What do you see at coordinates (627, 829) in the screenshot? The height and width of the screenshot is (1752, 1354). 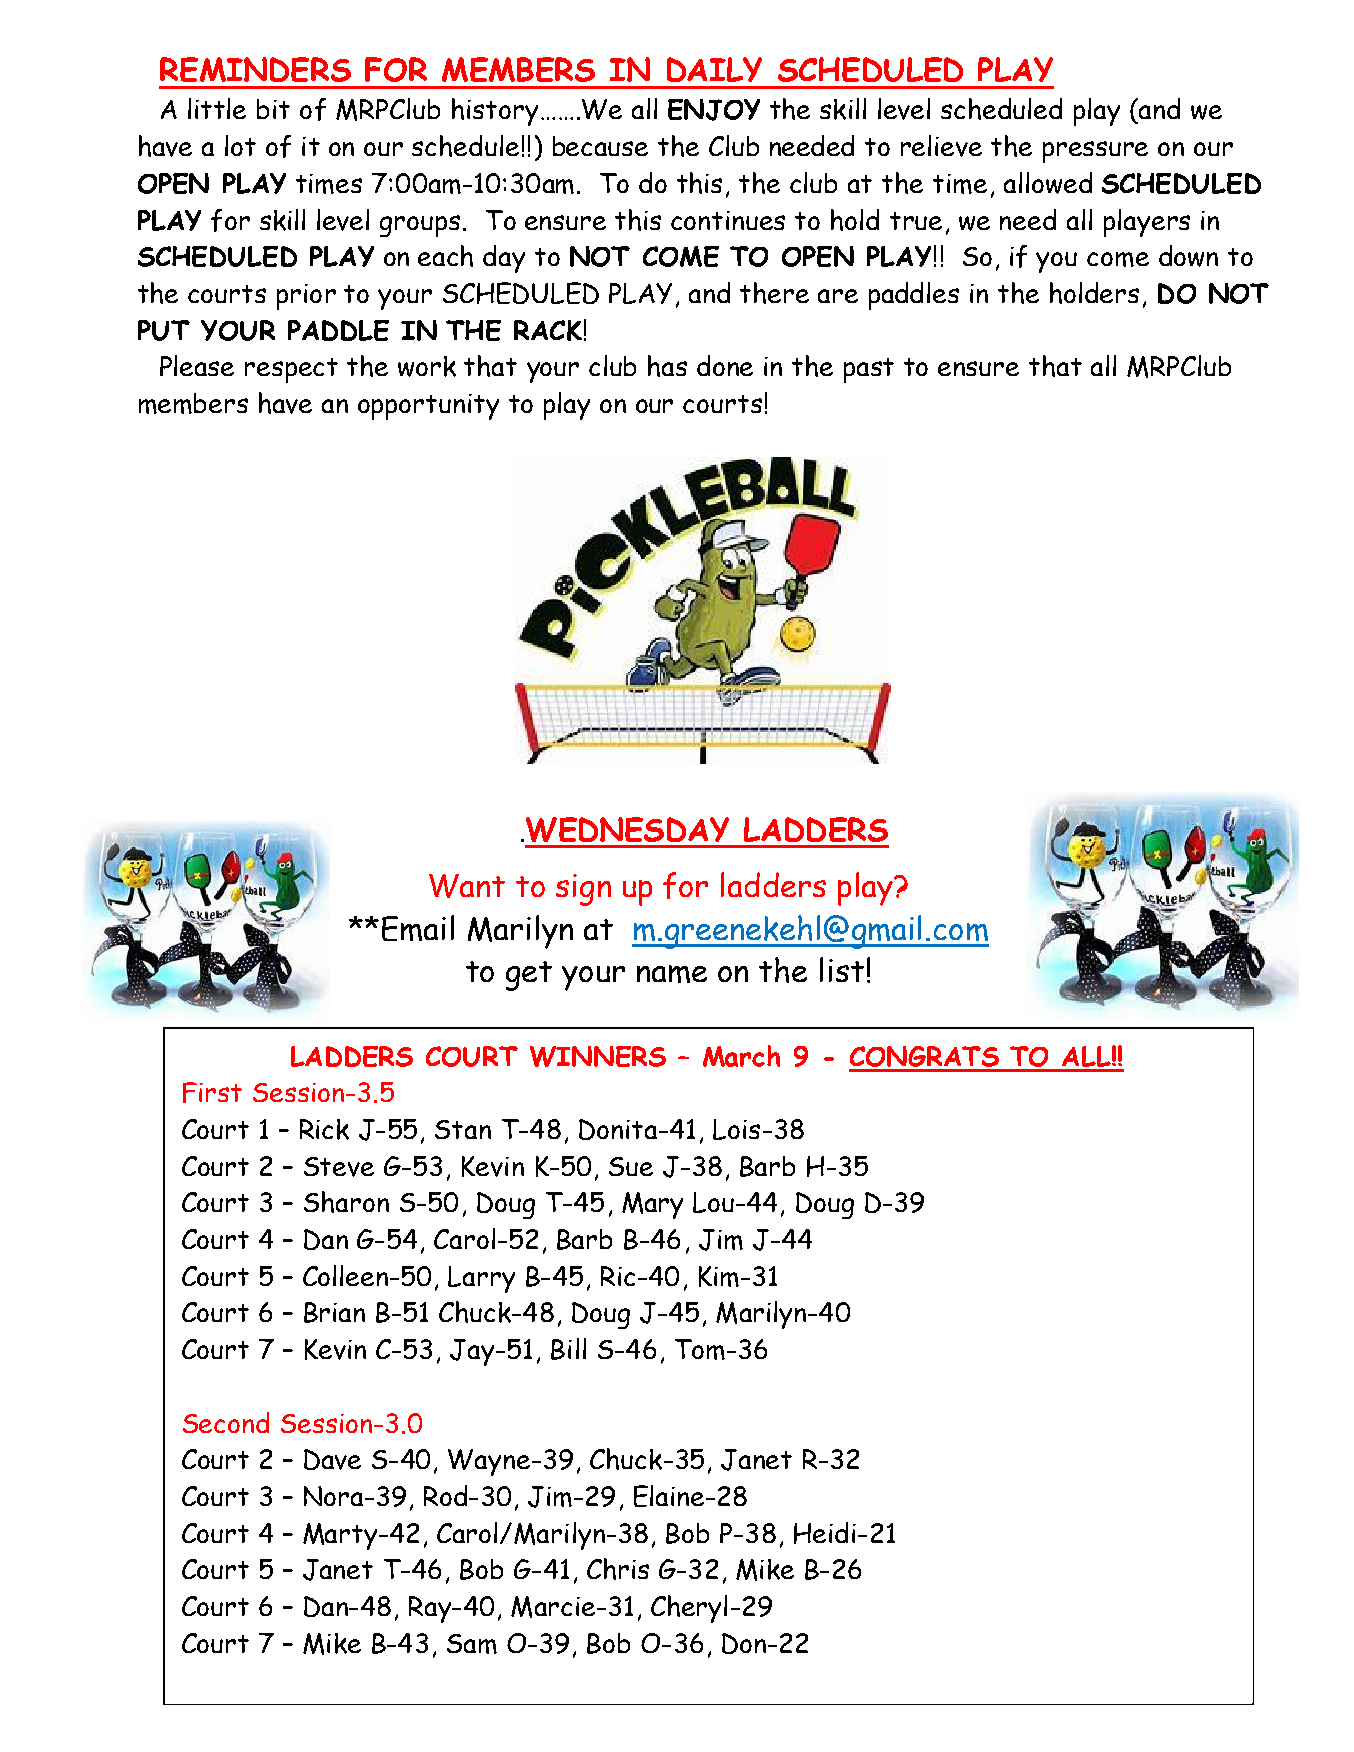 I see `WEDNESDAY` at bounding box center [627, 829].
